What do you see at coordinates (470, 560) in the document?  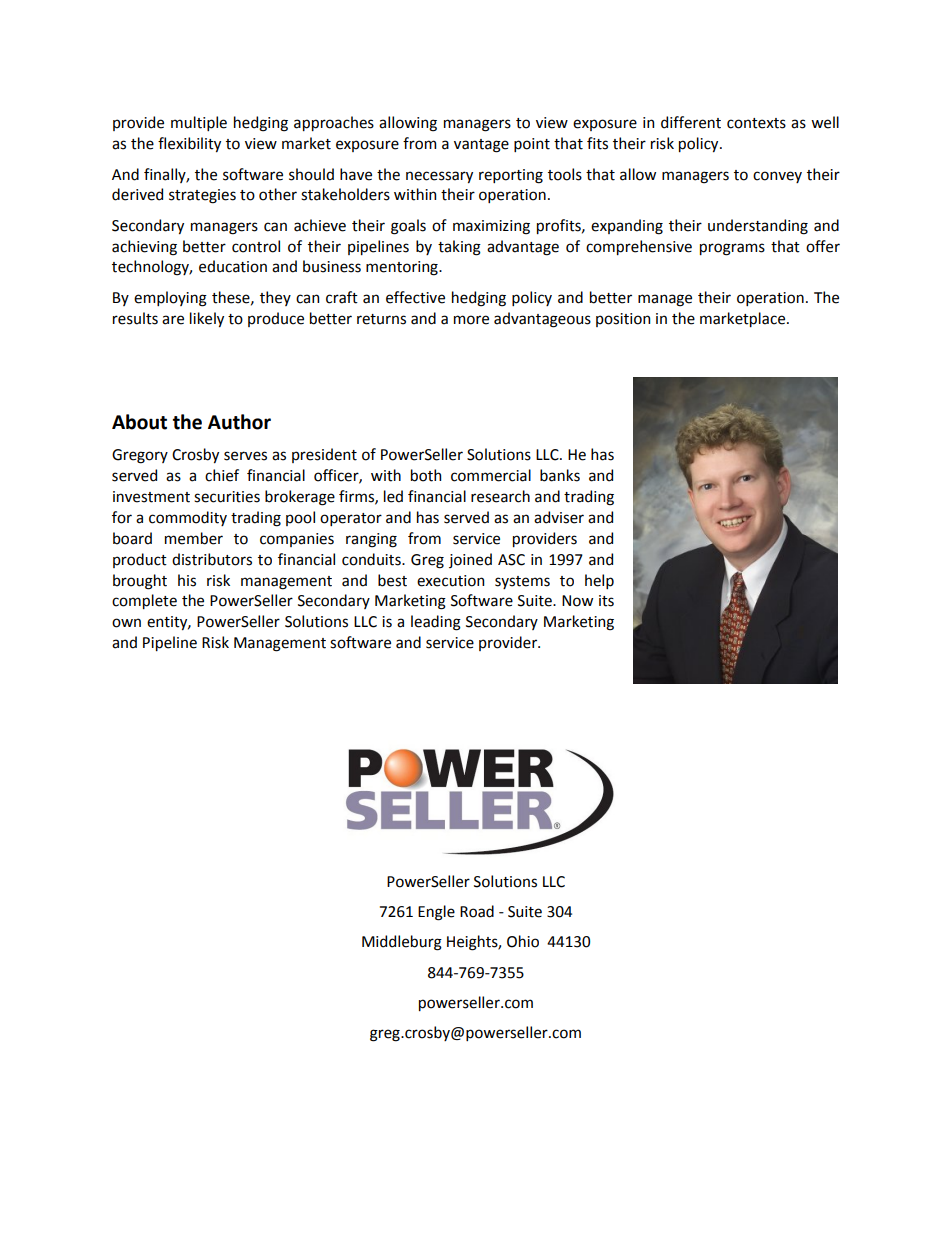 I see `joined` at bounding box center [470, 560].
